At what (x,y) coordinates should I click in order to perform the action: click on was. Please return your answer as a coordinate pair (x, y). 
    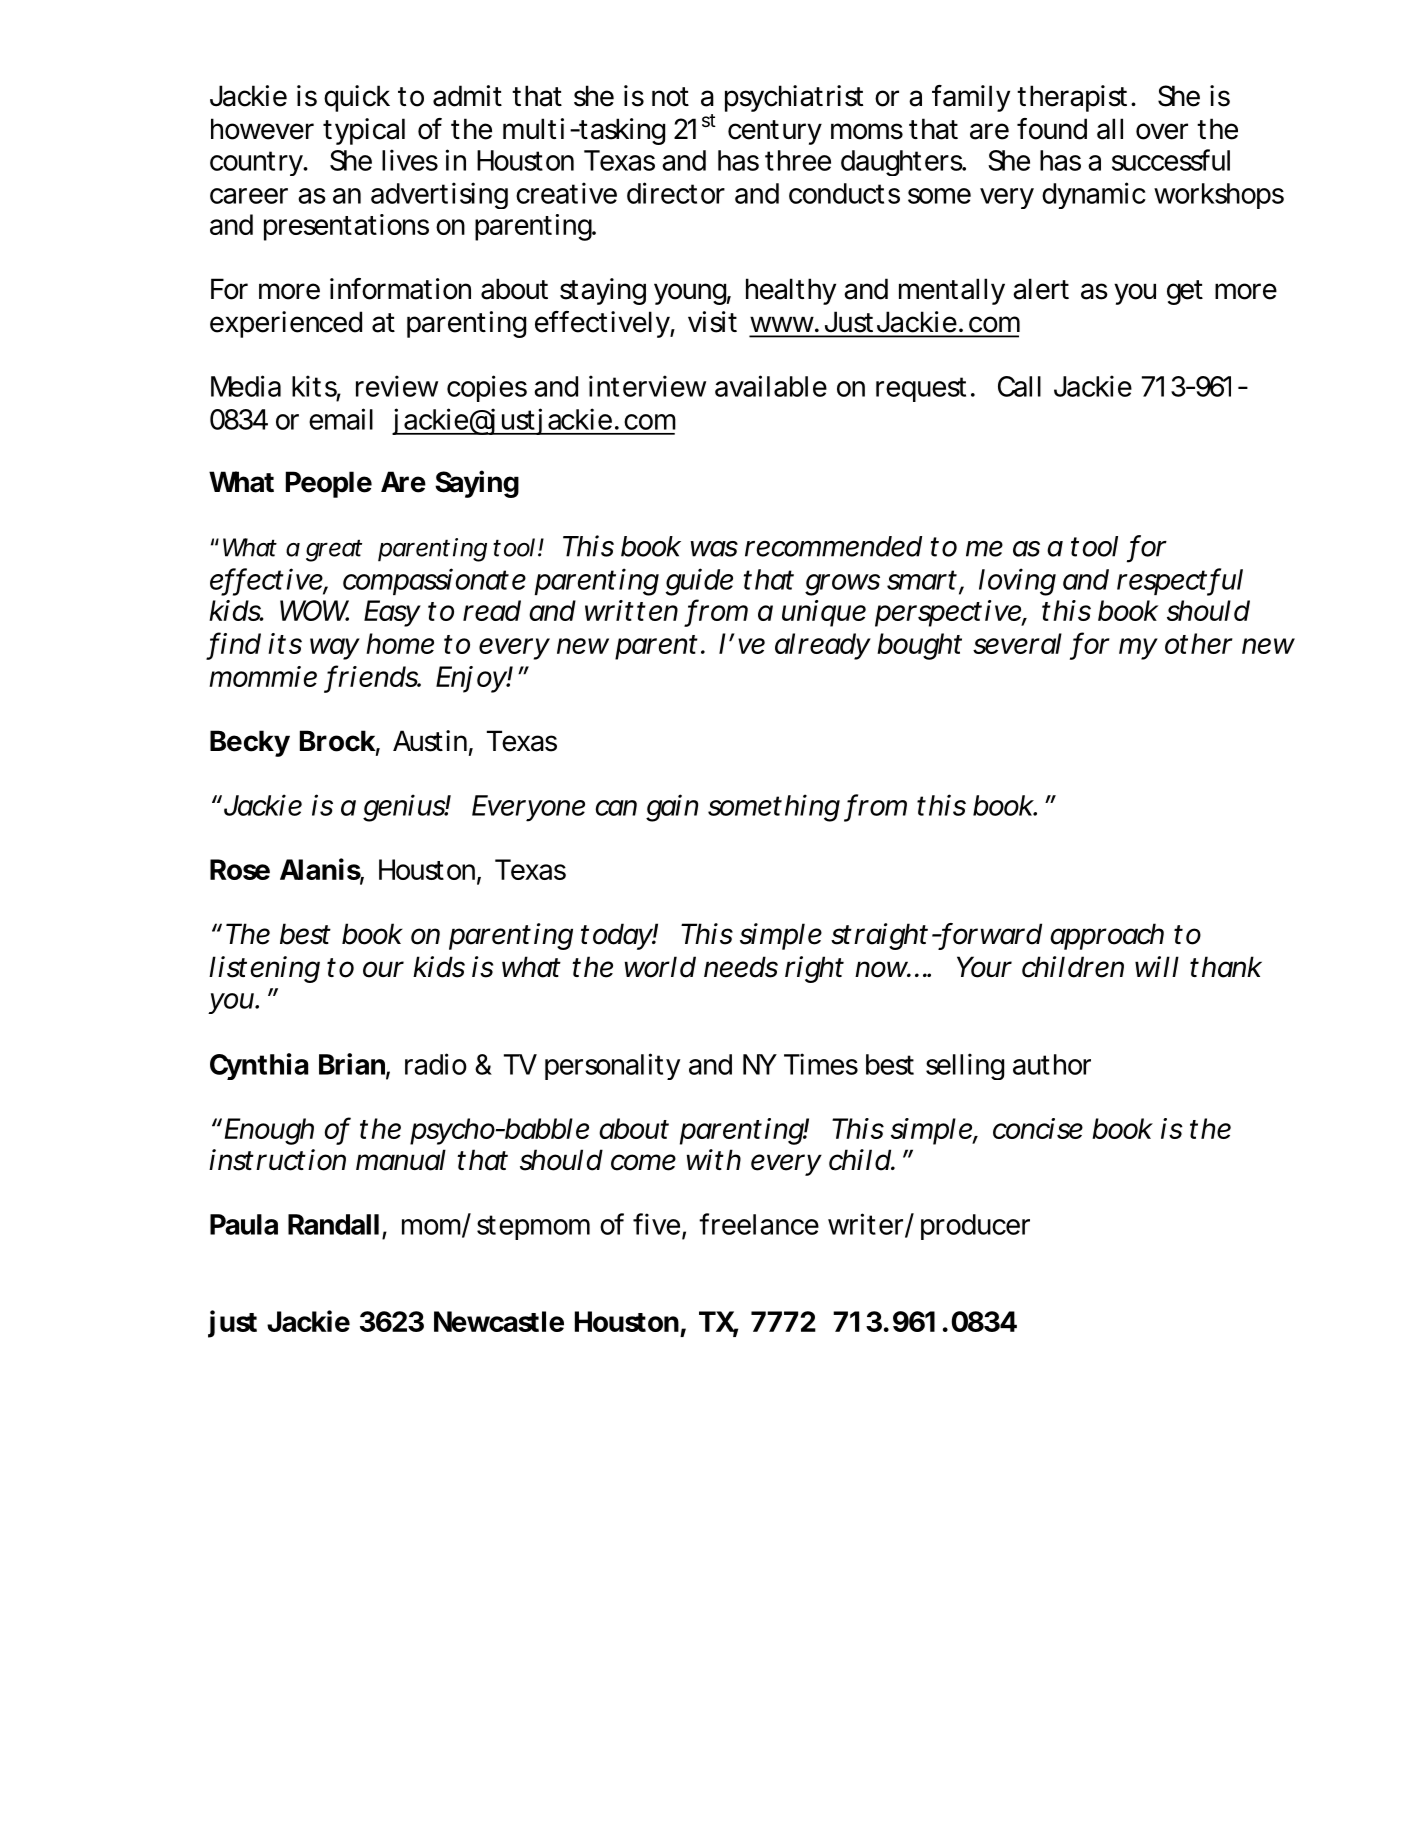
    Looking at the image, I should click on (714, 549).
